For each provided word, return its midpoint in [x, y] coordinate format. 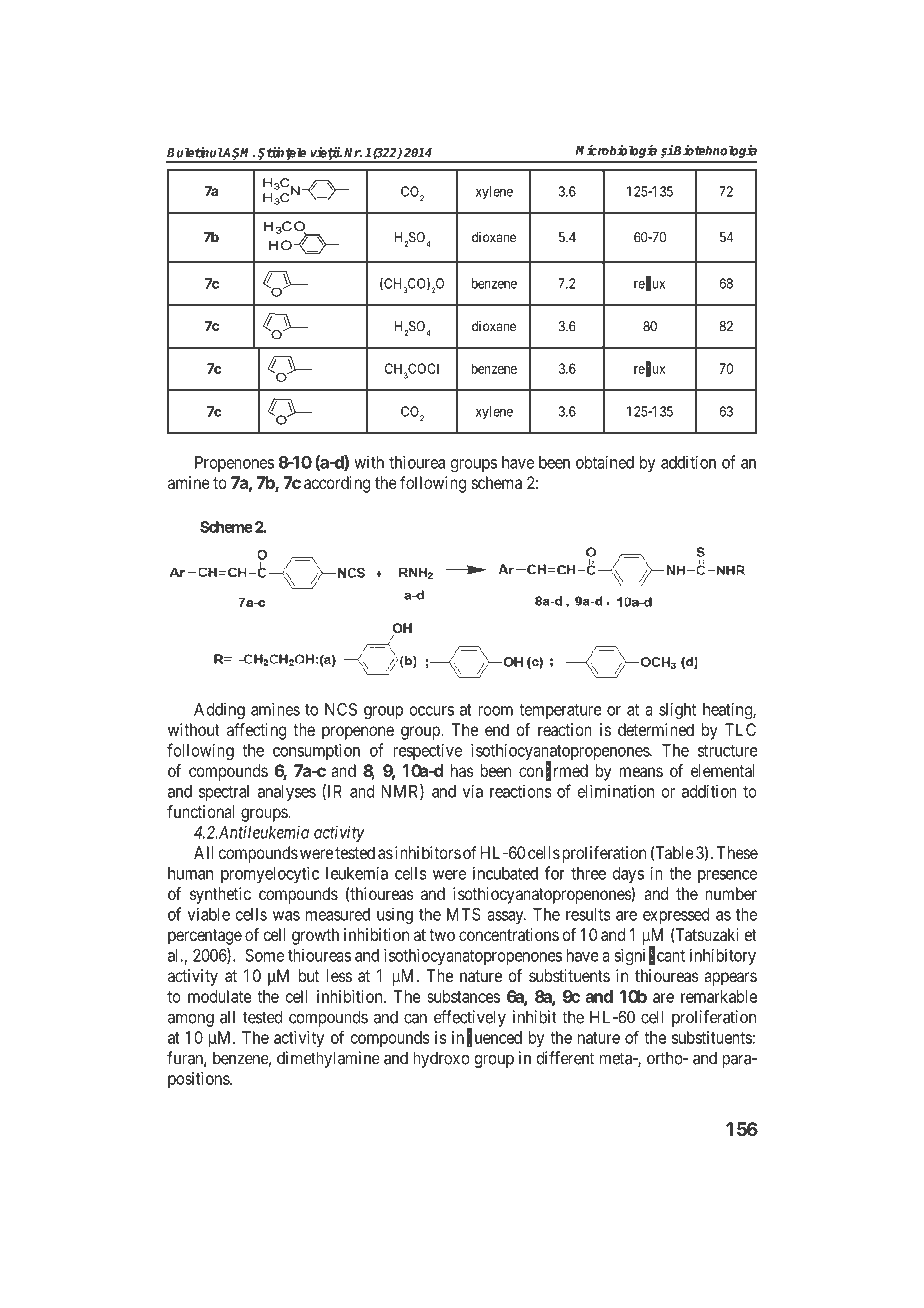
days [628, 875]
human [190, 873]
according [337, 484]
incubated [505, 873]
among [191, 1020]
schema [497, 482]
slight [677, 710]
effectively [470, 1019]
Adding [219, 711]
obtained [605, 462]
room [495, 711]
